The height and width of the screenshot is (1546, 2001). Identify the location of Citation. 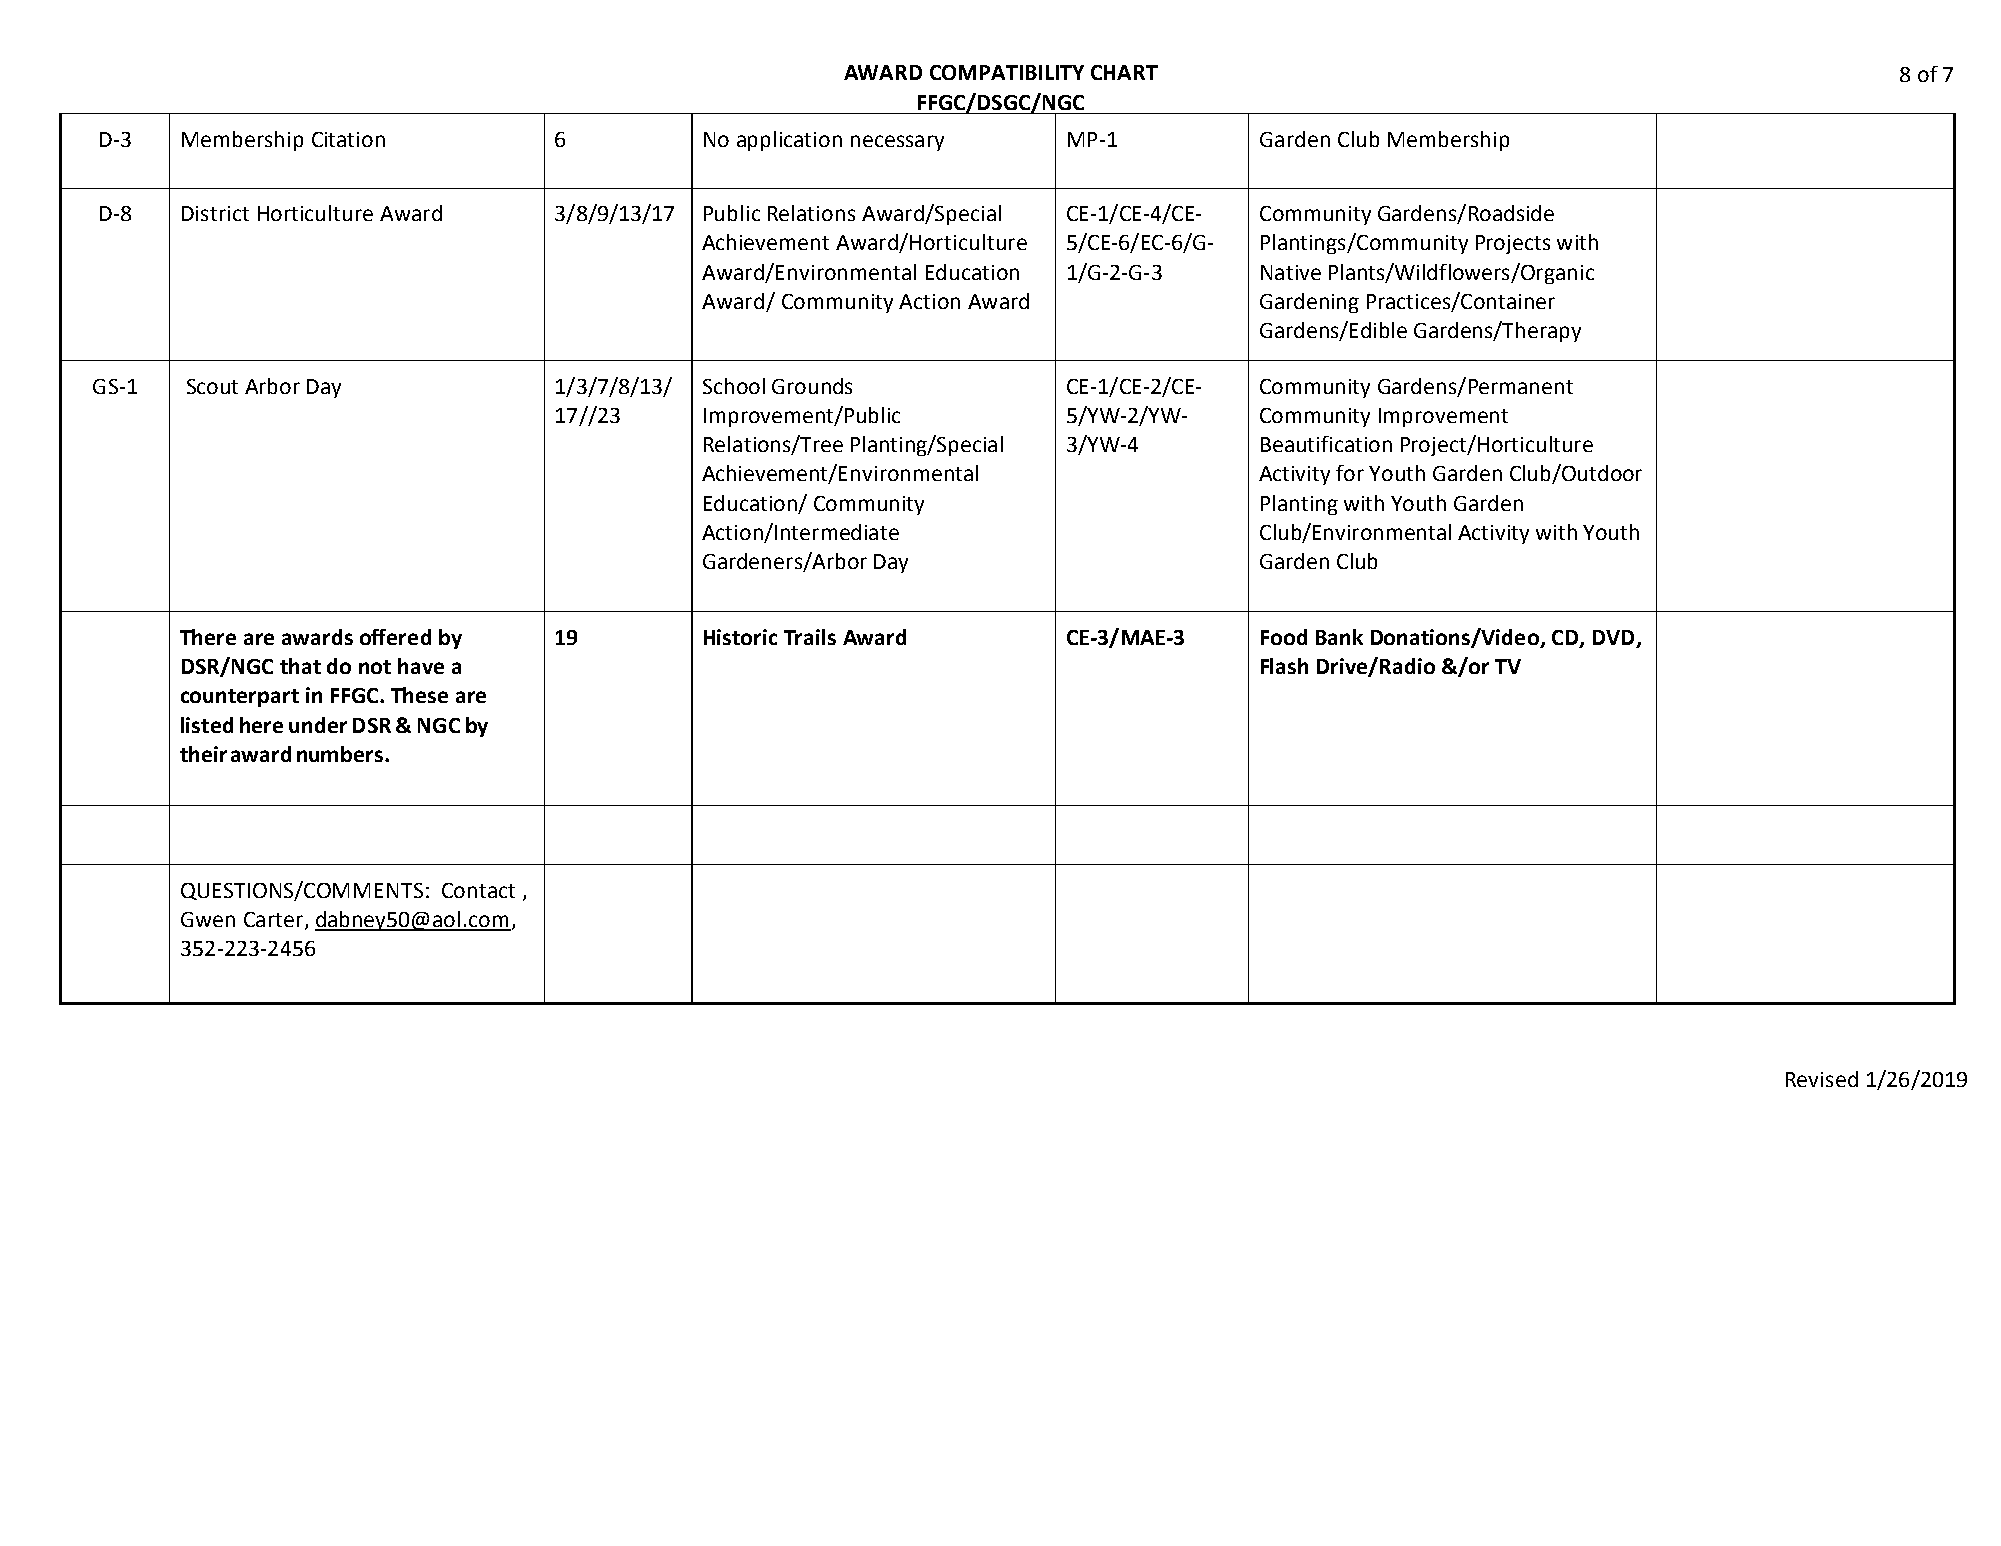
(348, 139).
